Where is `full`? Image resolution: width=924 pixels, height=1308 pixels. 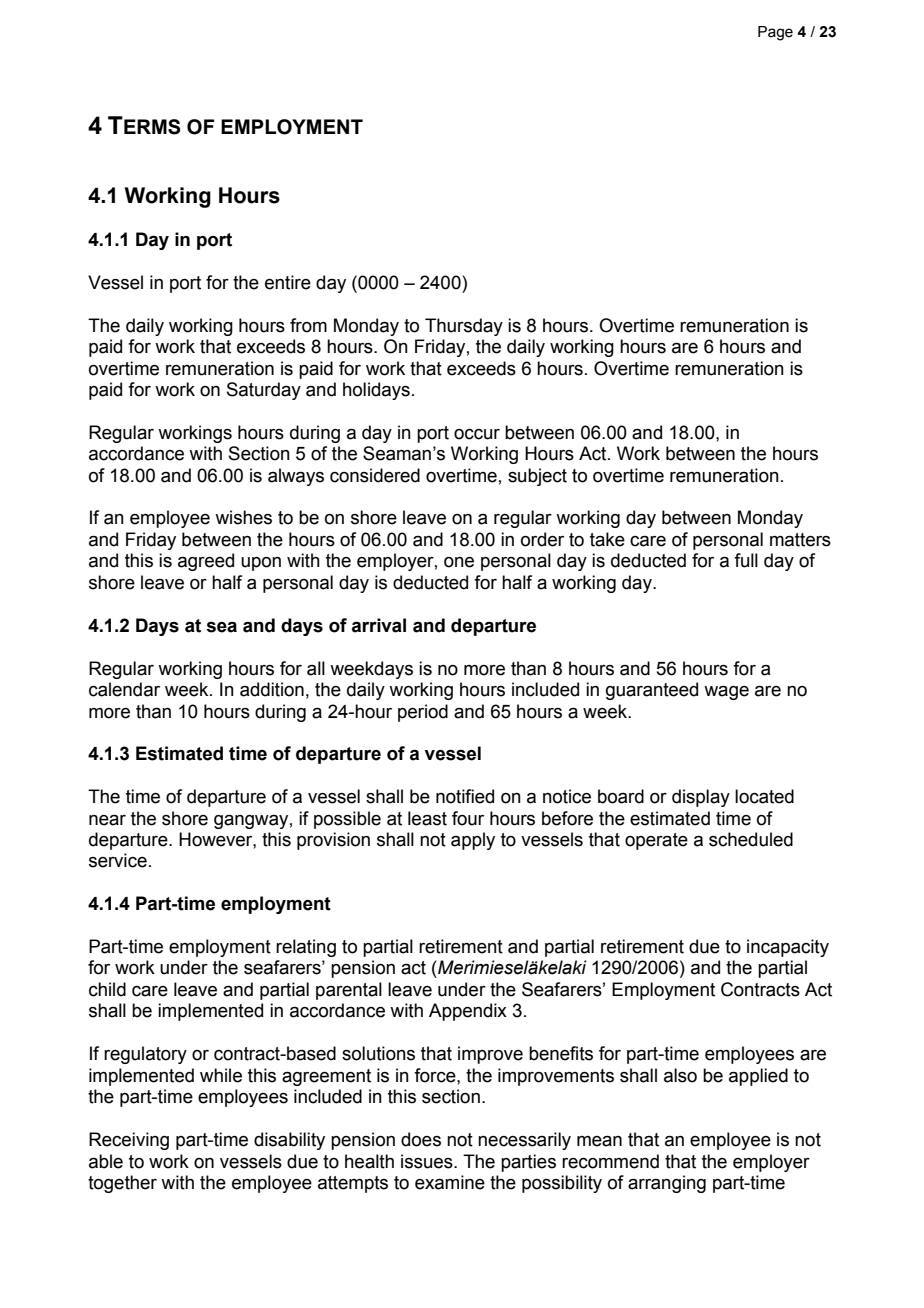 full is located at coordinates (746, 560).
